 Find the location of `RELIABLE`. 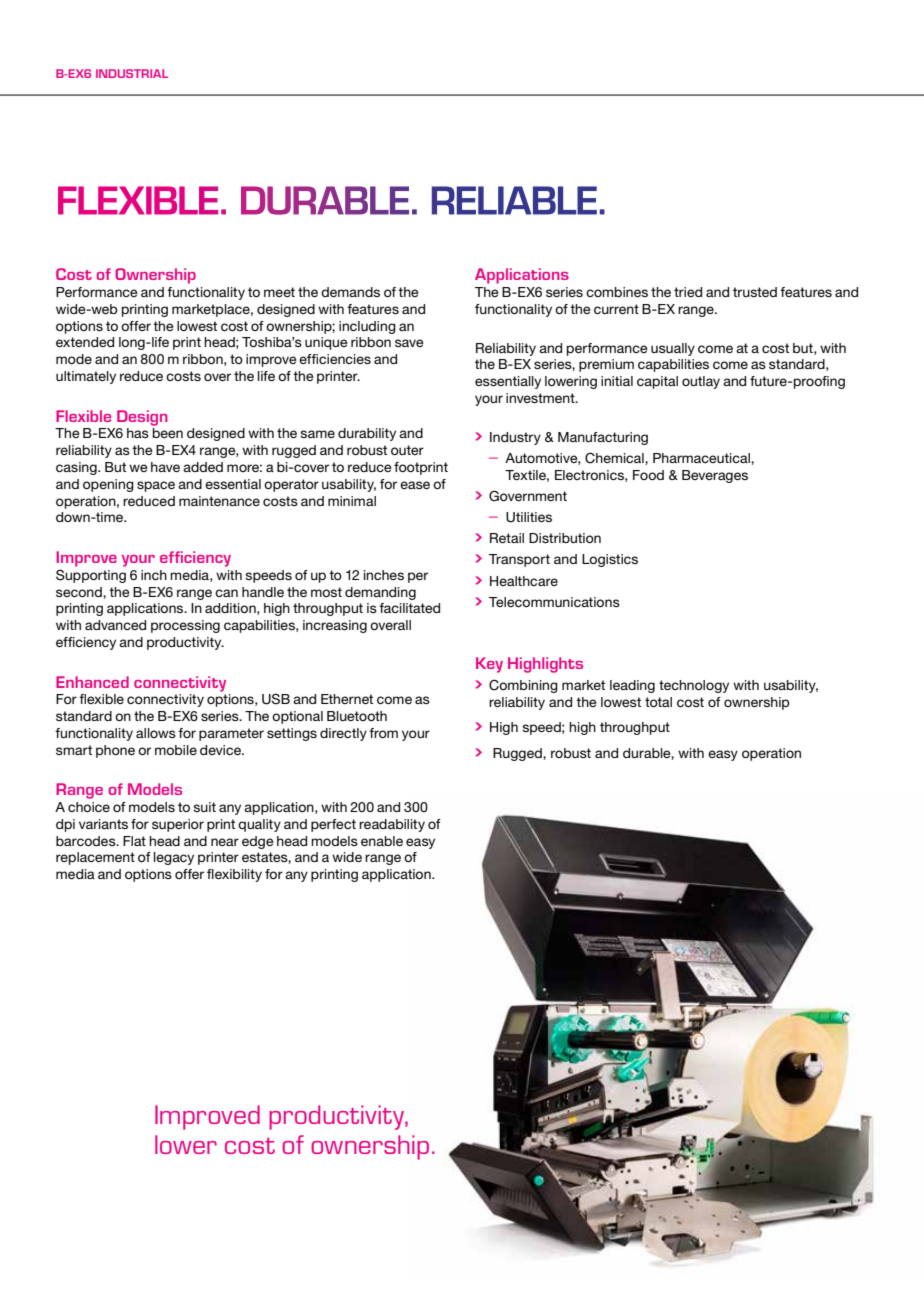

RELIABLE is located at coordinates (514, 200).
